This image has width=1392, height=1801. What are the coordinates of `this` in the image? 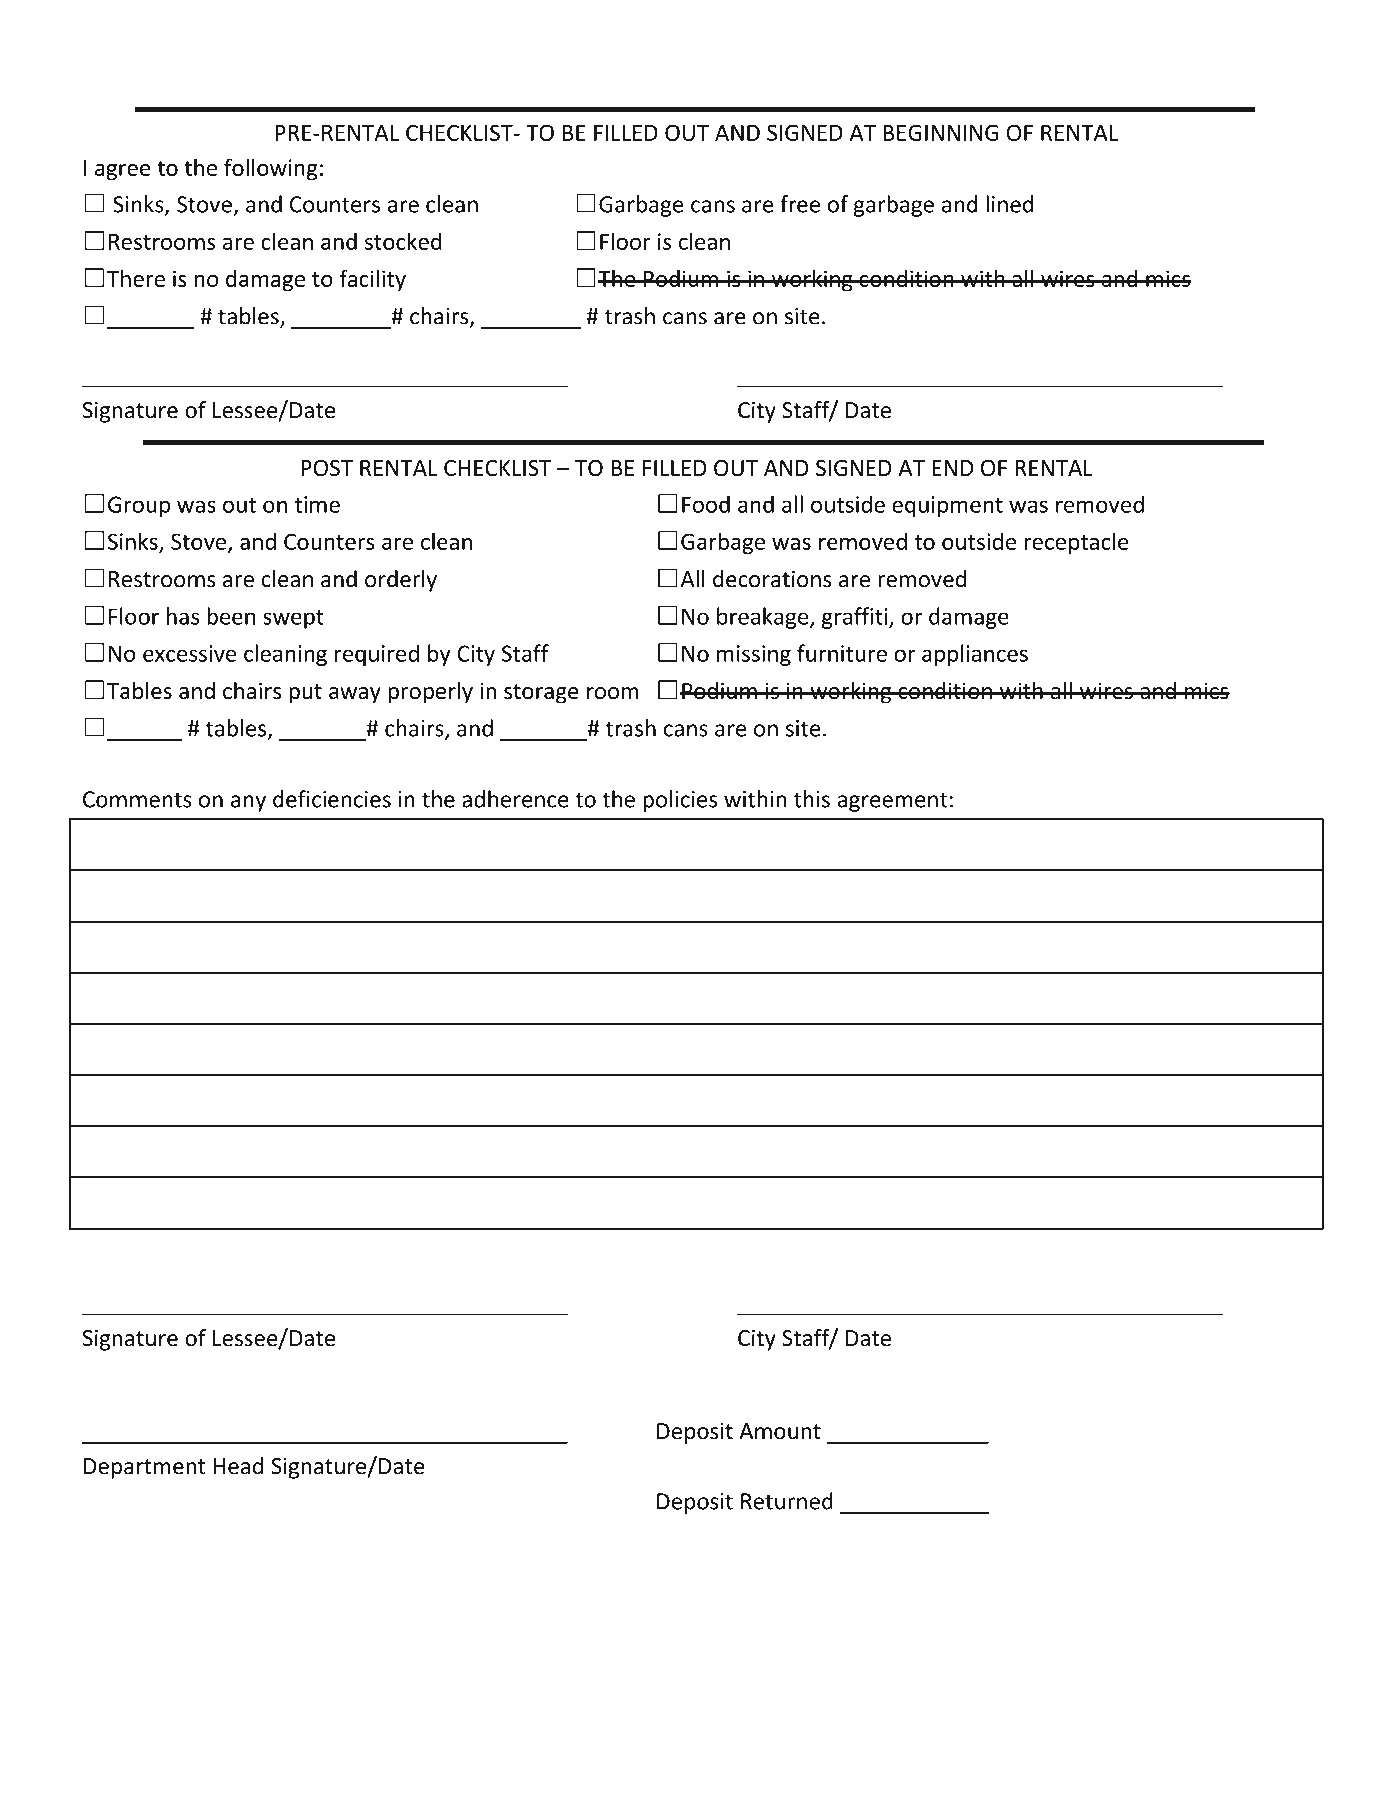 It's located at (812, 799).
